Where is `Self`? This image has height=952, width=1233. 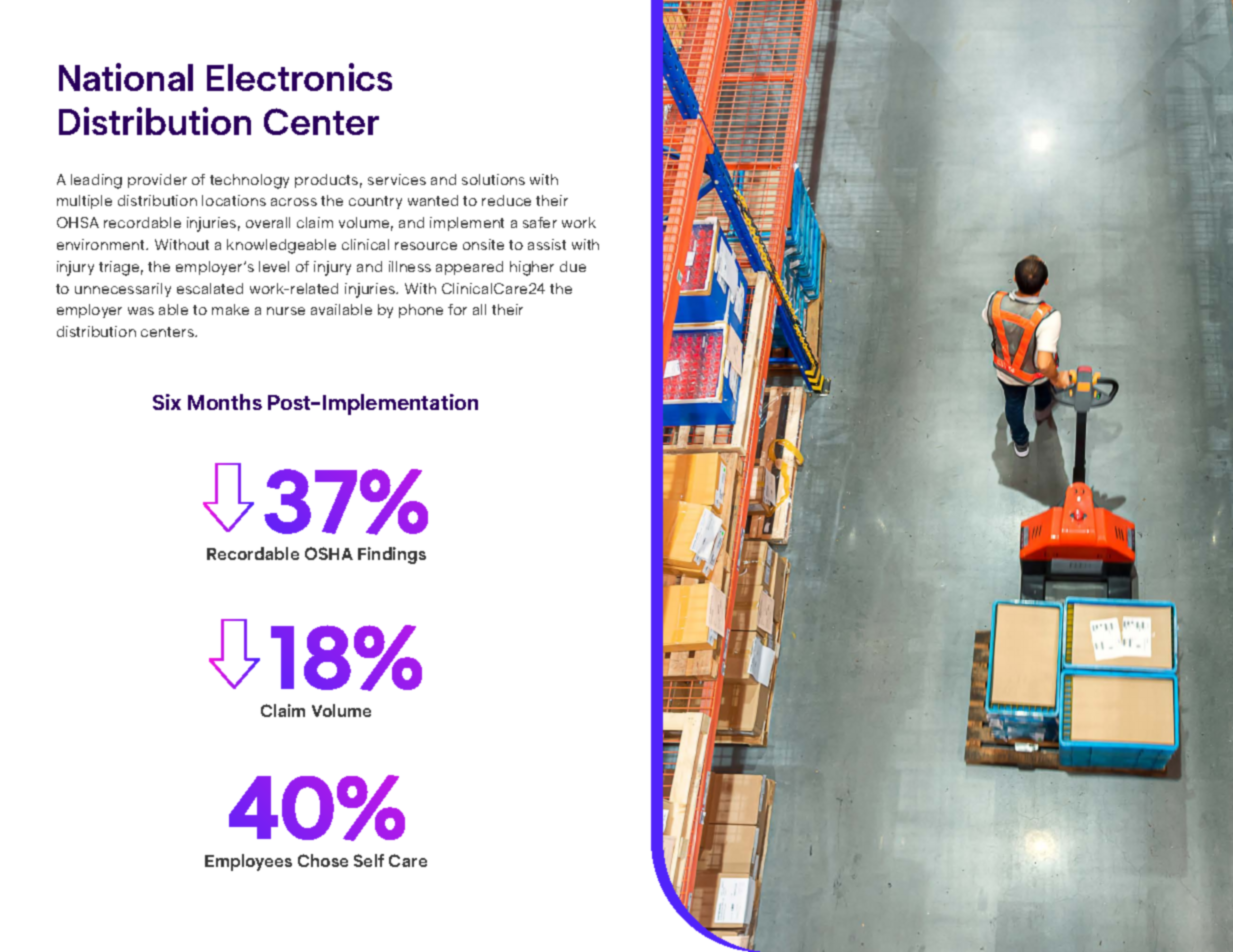 Self is located at coordinates (369, 860).
